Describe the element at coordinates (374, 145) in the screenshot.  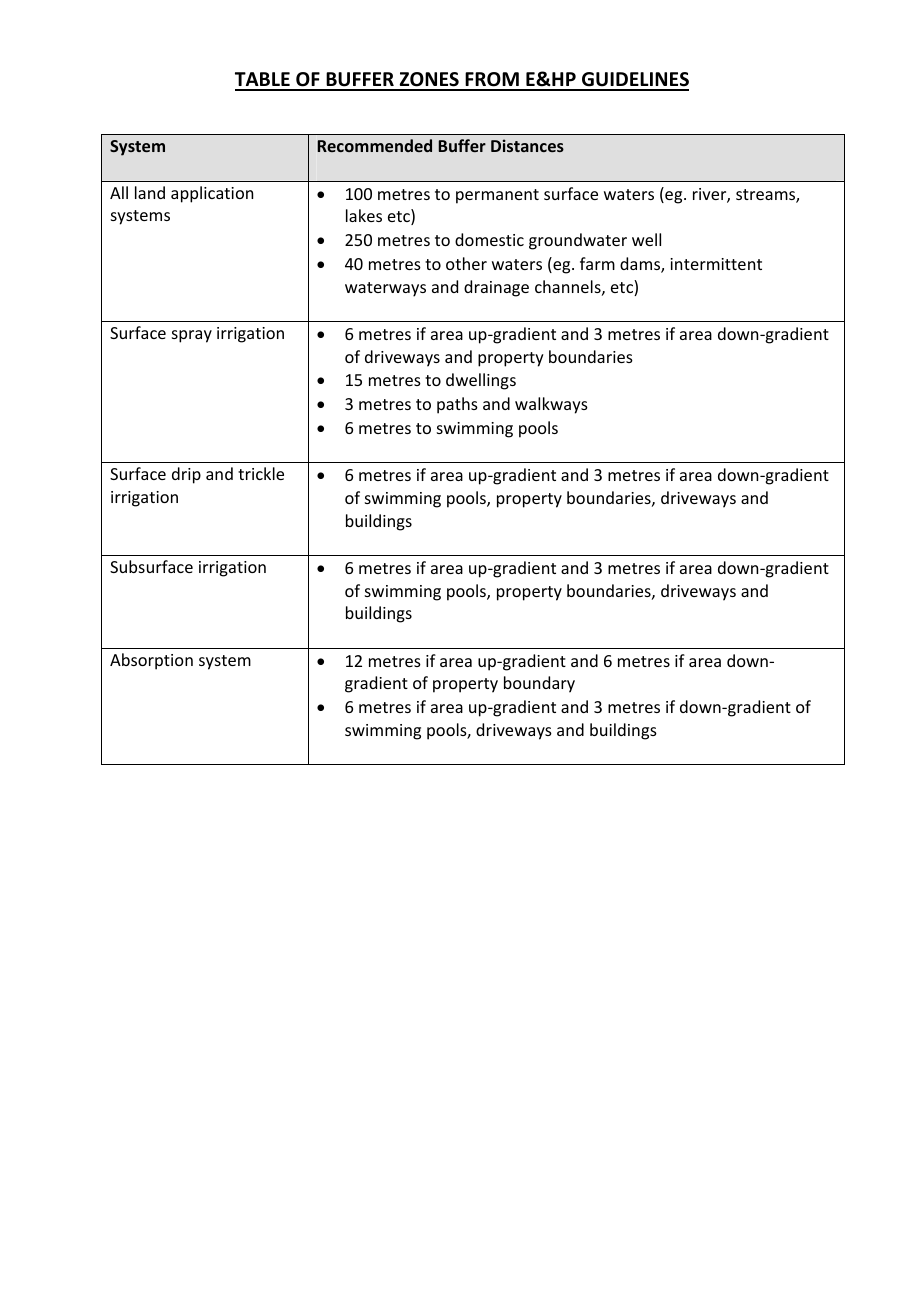
I see `Recommended` at that location.
